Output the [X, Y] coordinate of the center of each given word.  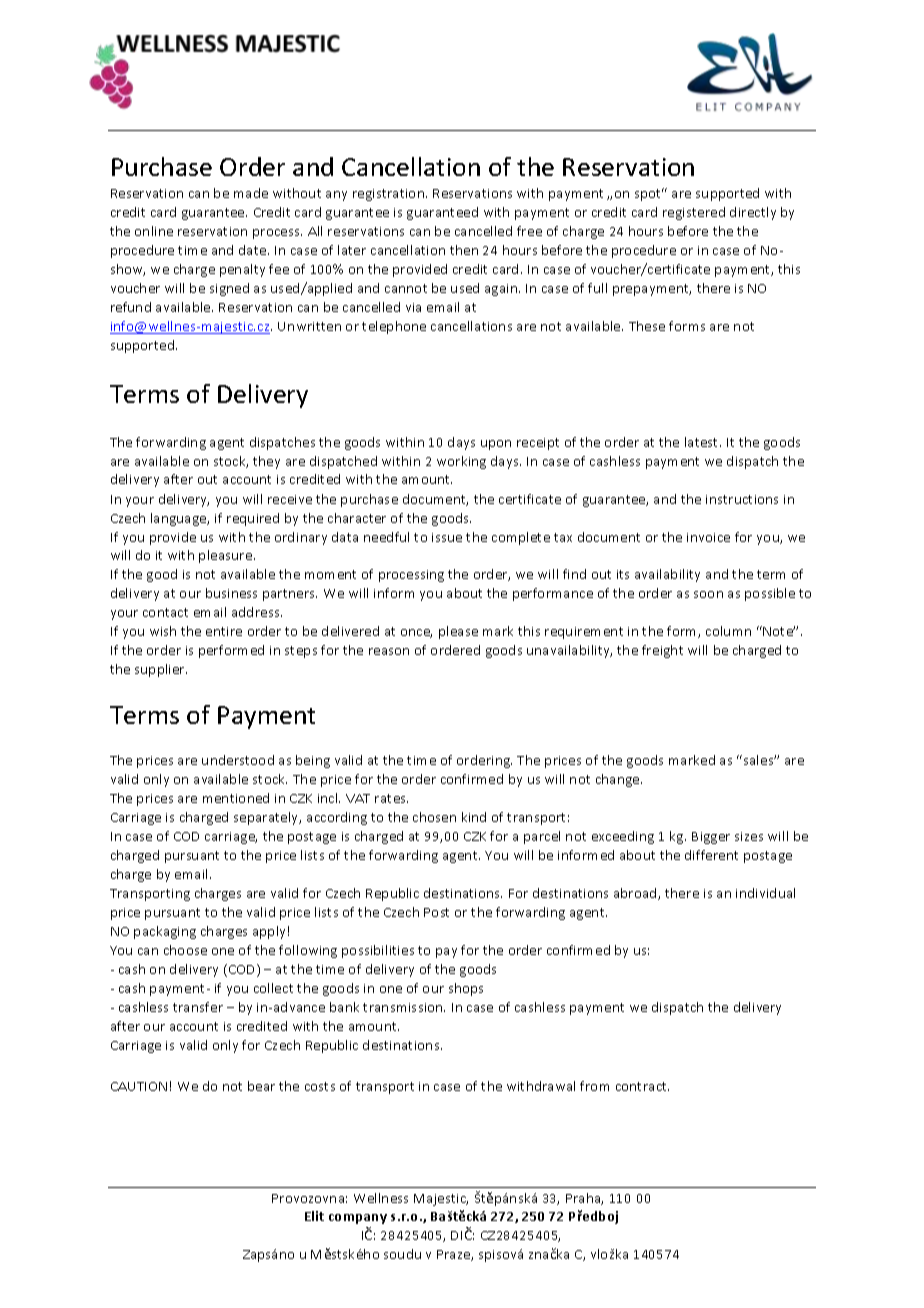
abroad [636, 894]
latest [703, 442]
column [728, 631]
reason [389, 651]
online [154, 231]
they [266, 462]
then [464, 250]
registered [694, 213]
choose [185, 950]
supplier [161, 670]
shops [466, 989]
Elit [314, 1216]
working [461, 462]
